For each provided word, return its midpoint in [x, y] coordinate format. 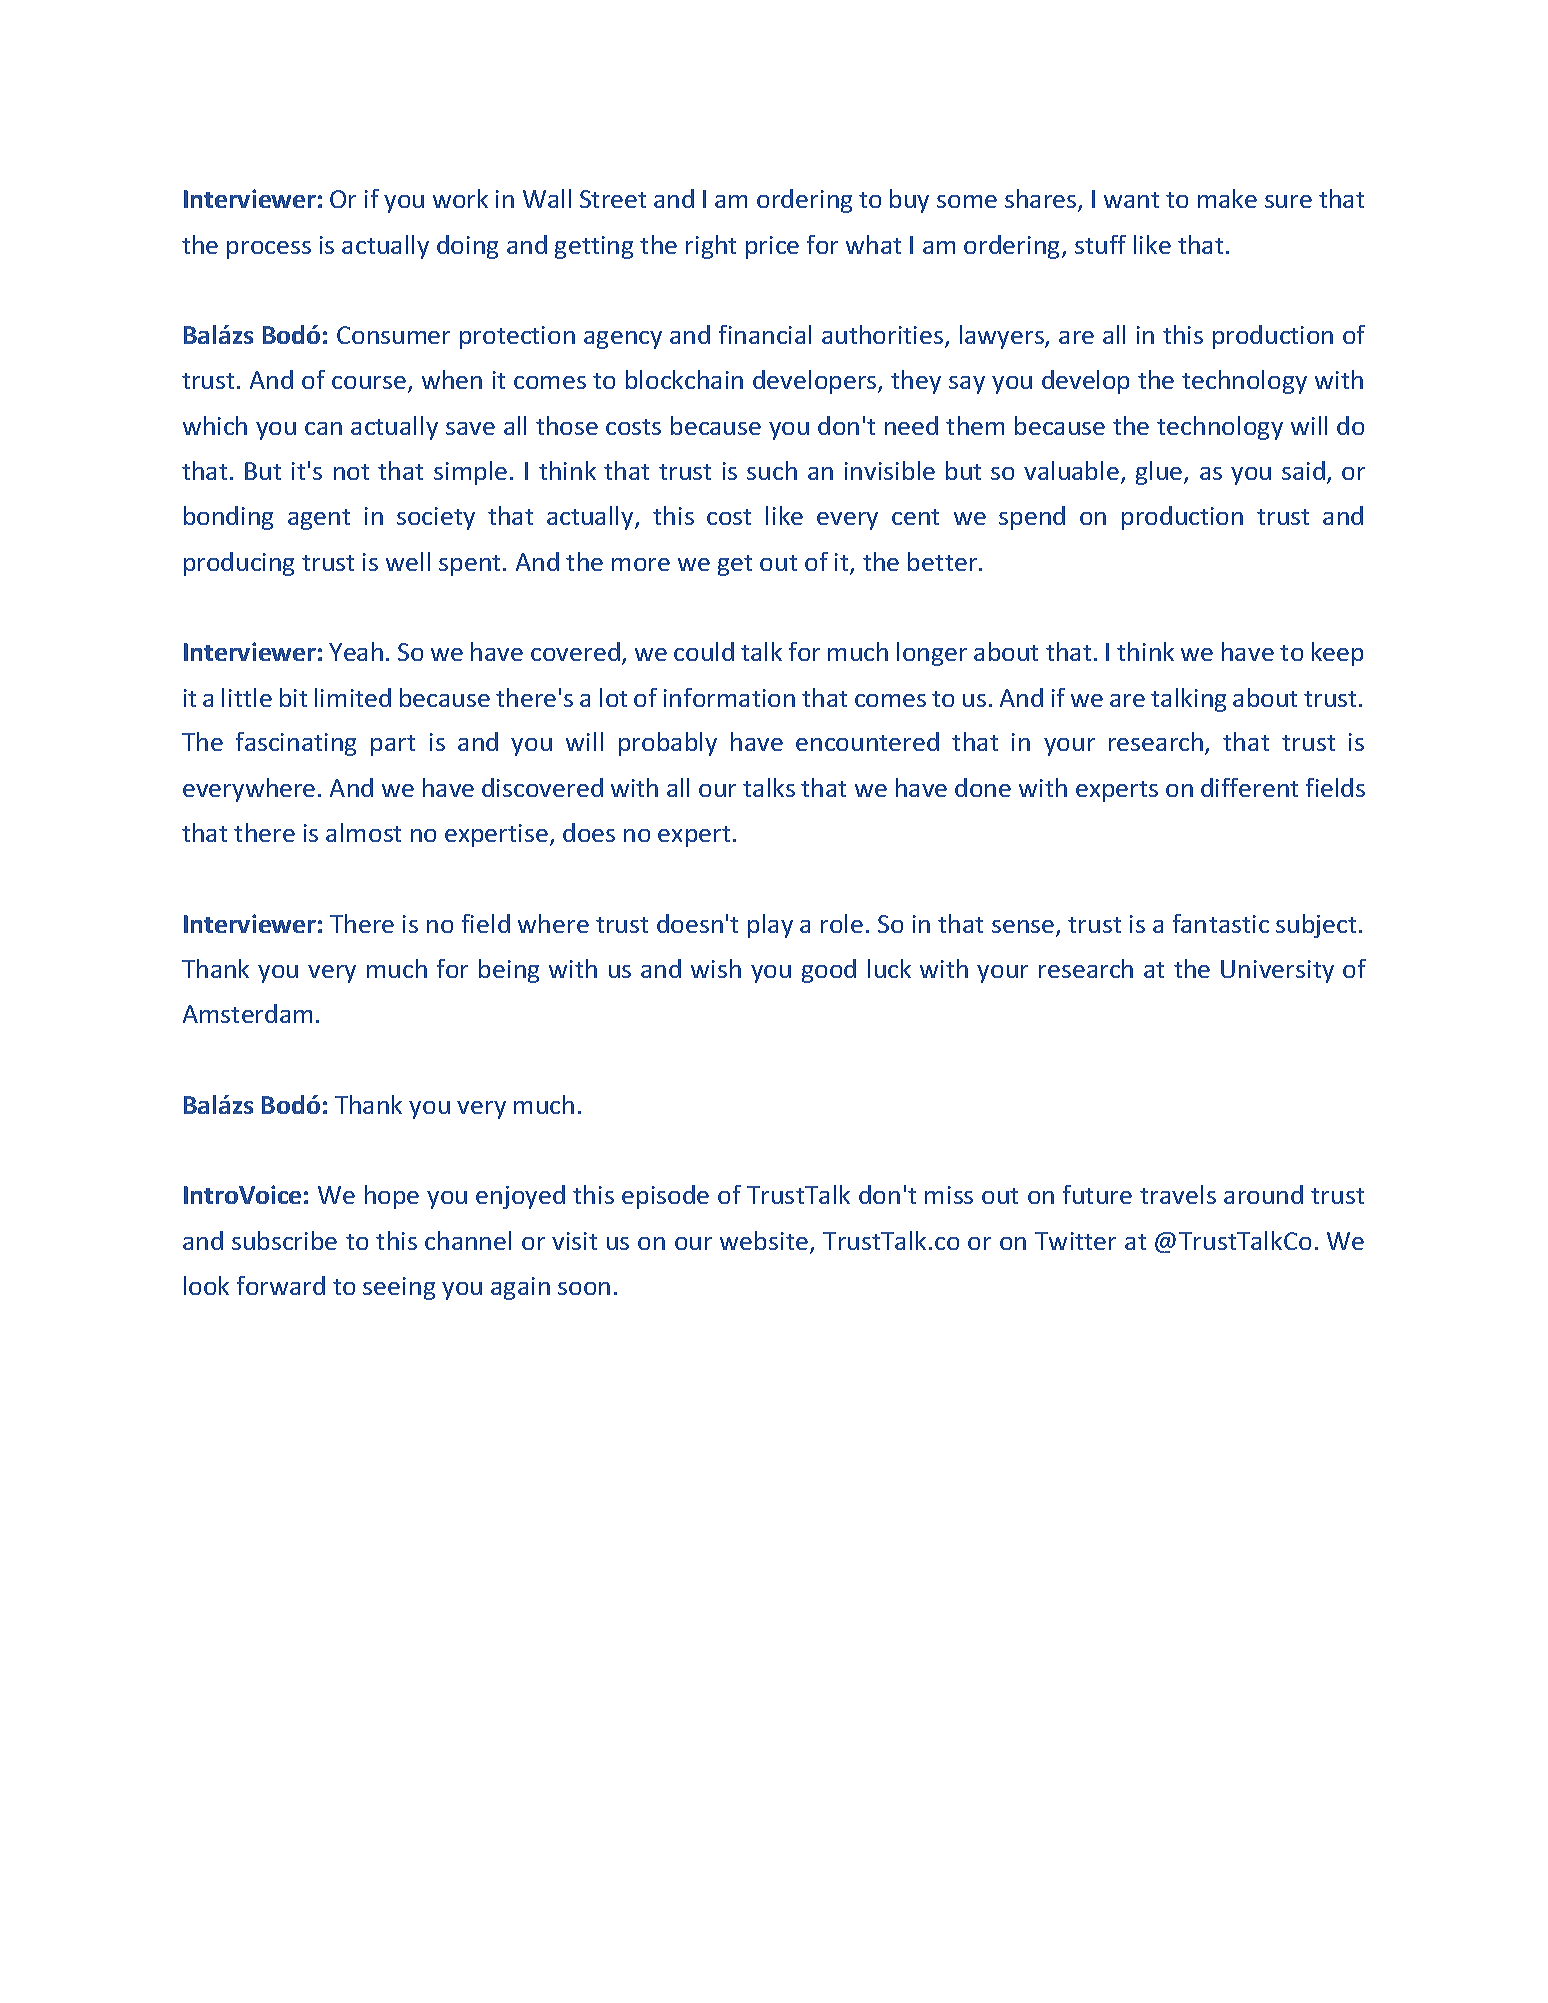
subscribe [284, 1240]
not [351, 472]
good [829, 971]
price [772, 247]
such [772, 470]
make [1227, 198]
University [1277, 971]
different [1249, 787]
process [269, 250]
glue [1160, 473]
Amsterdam [247, 1013]
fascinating [296, 744]
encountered [867, 741]
